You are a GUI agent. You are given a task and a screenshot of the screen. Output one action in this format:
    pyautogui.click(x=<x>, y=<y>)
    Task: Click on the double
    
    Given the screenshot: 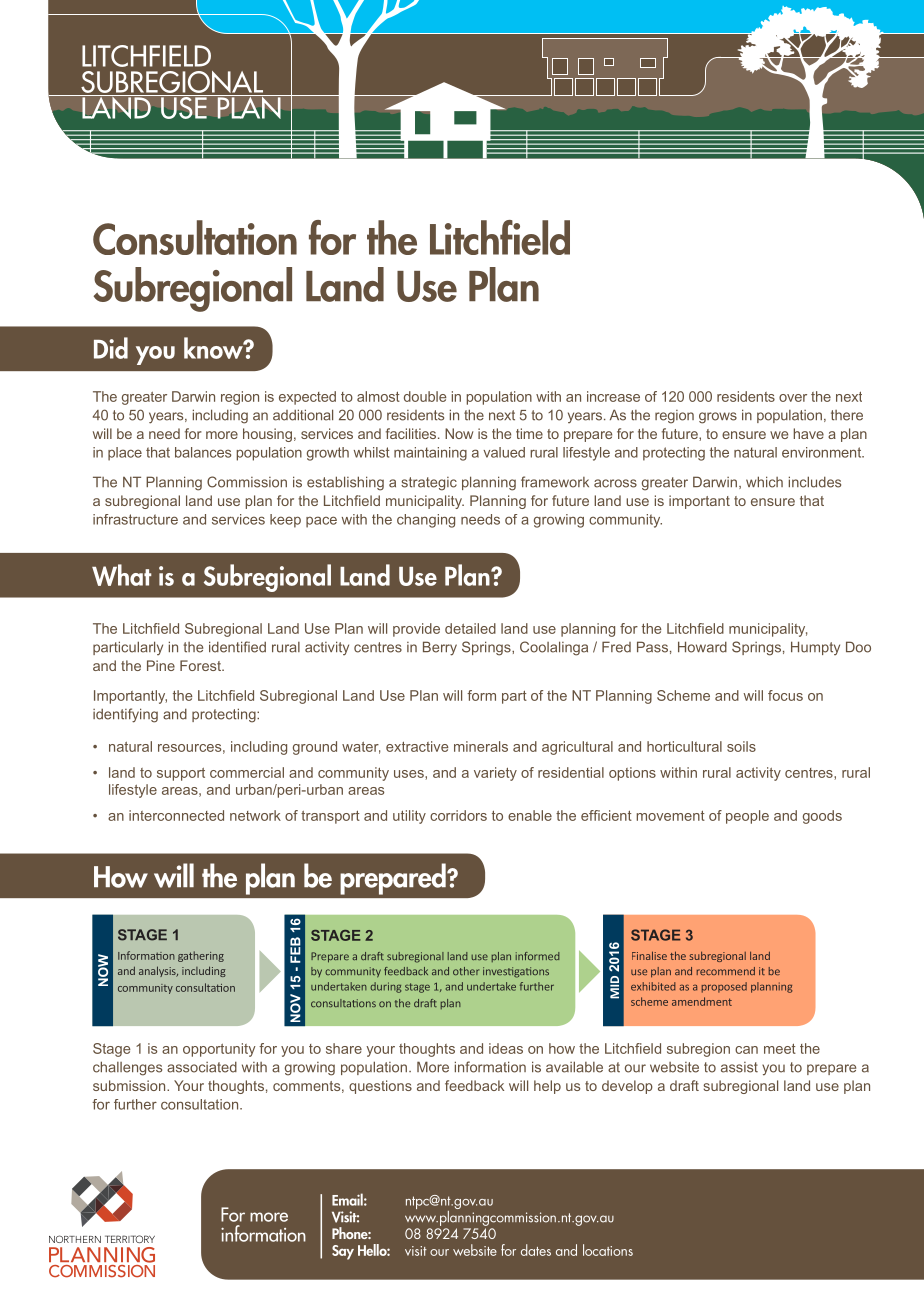 What is the action you would take?
    pyautogui.click(x=425, y=396)
